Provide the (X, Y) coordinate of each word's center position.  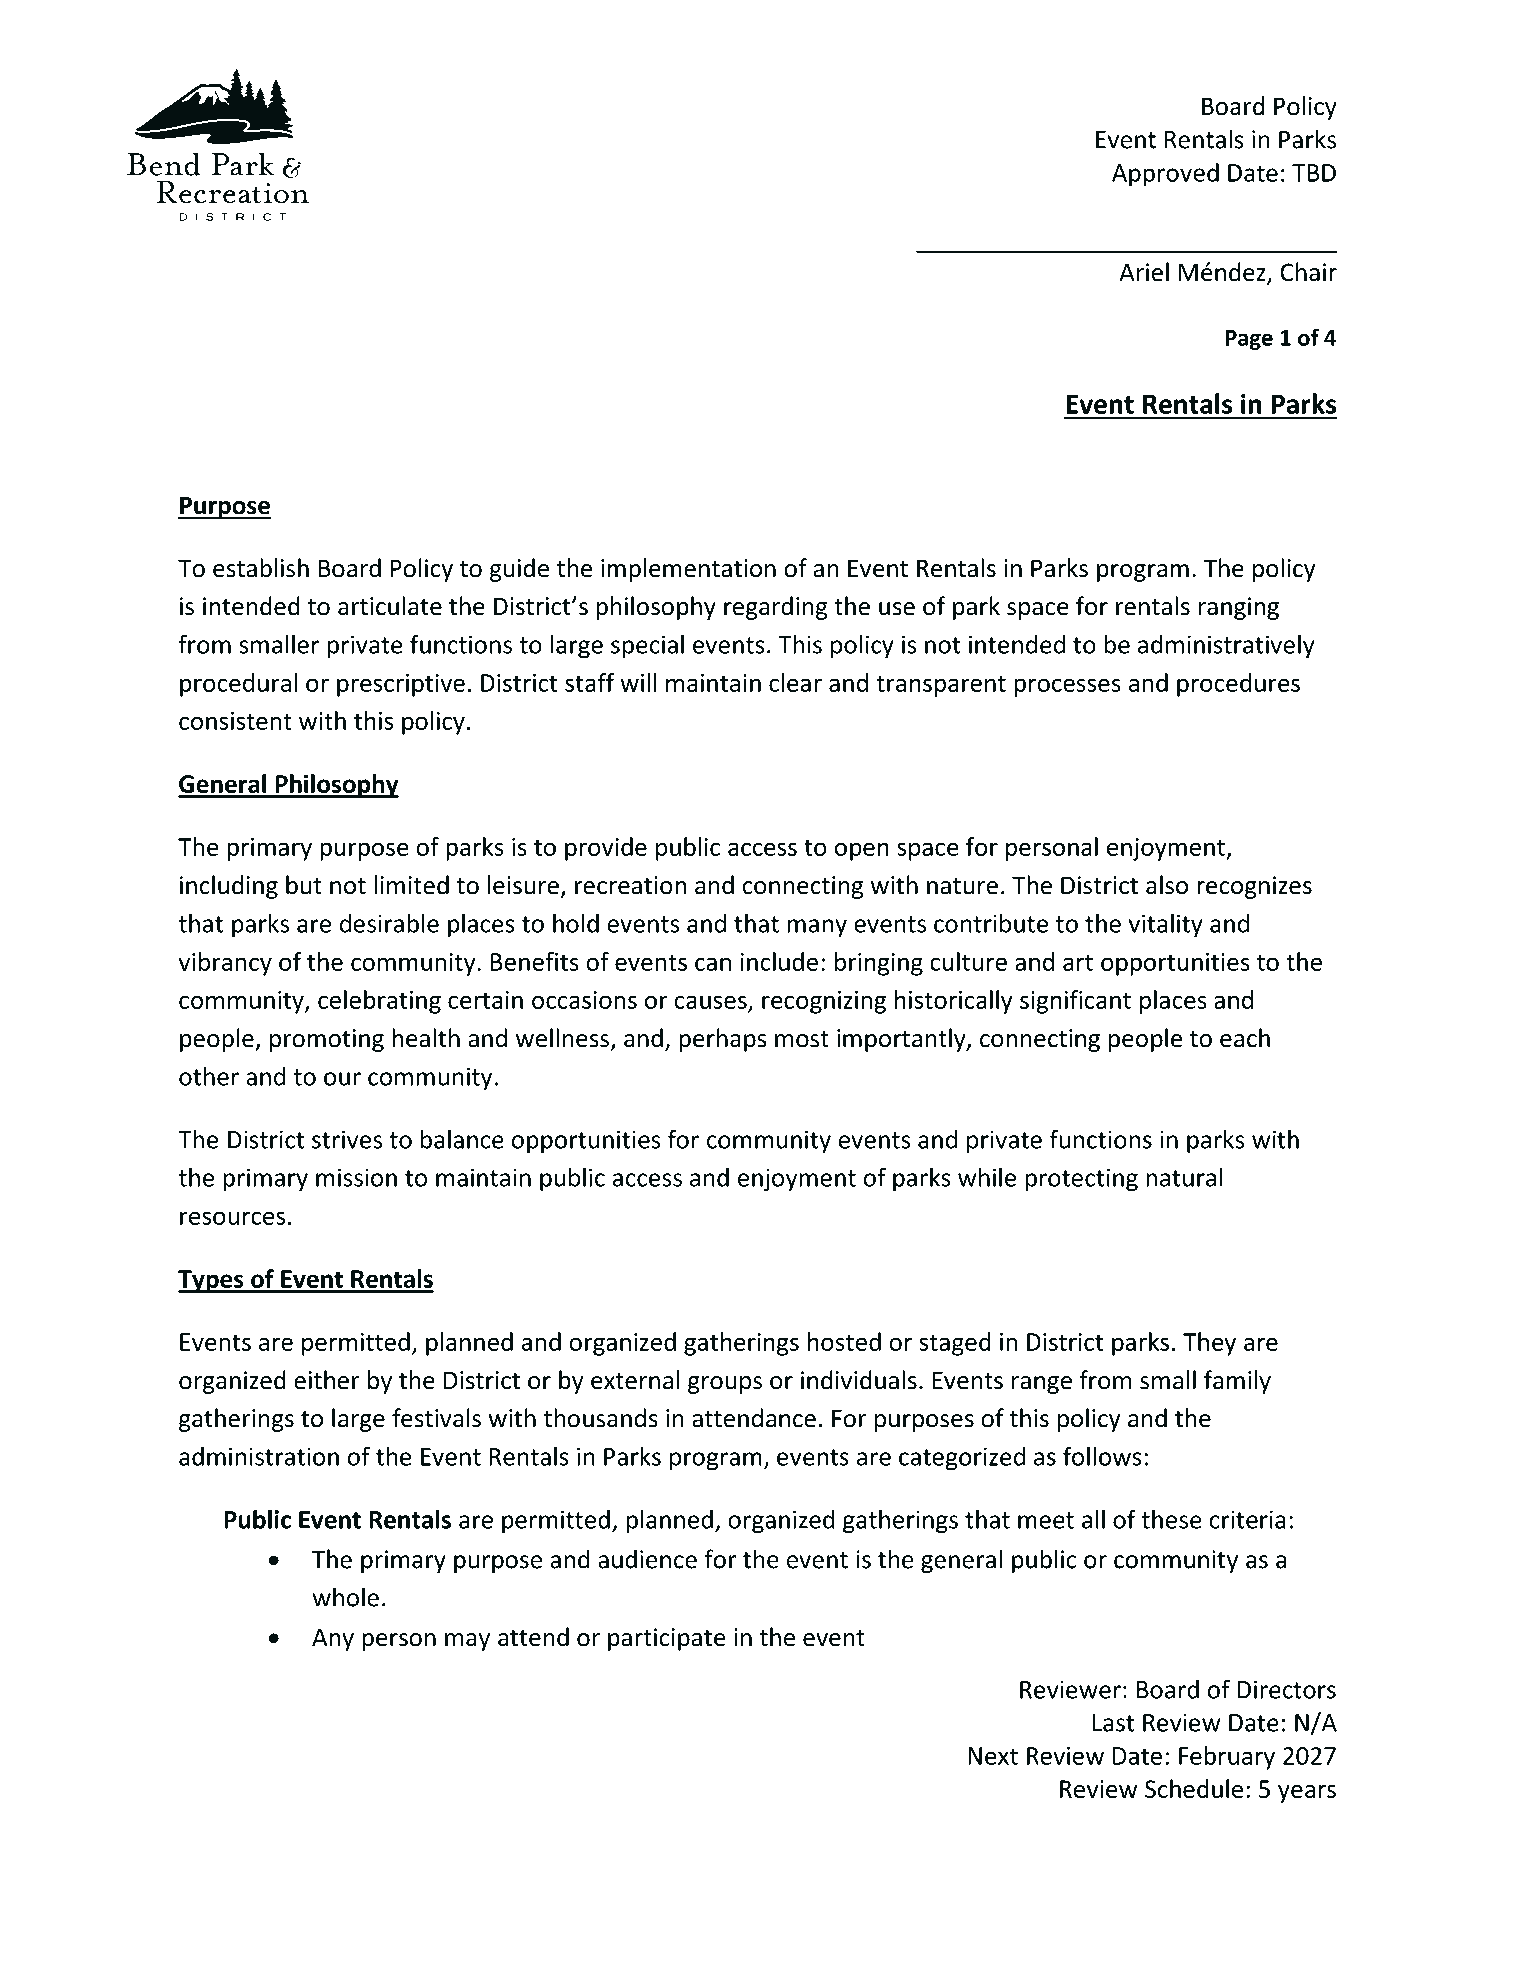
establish (261, 568)
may (467, 1642)
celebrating (379, 1002)
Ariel (1144, 272)
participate (667, 1639)
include (779, 961)
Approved (1165, 175)
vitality (1166, 925)
